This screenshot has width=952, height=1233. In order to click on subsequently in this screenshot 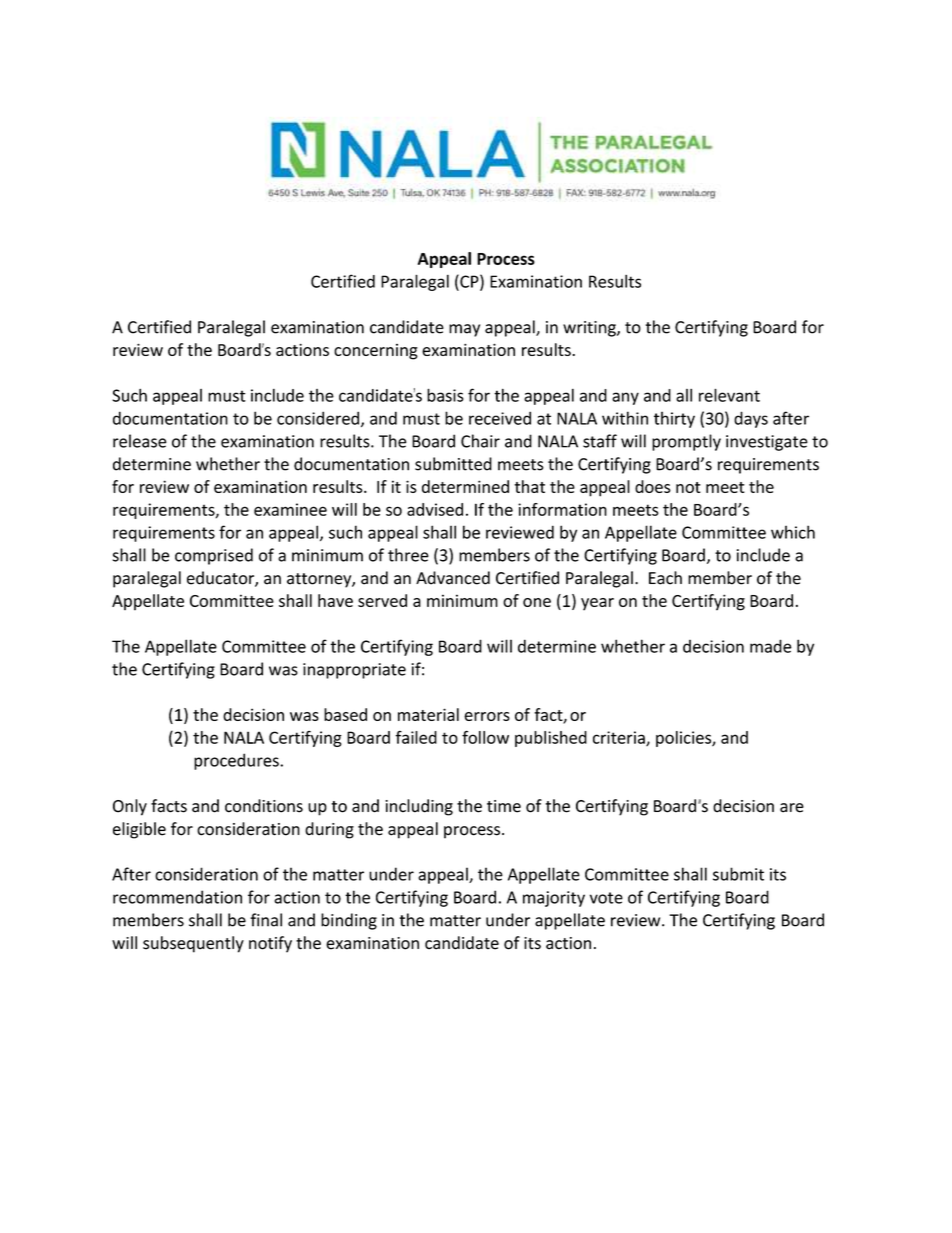, I will do `click(193, 944)`.
